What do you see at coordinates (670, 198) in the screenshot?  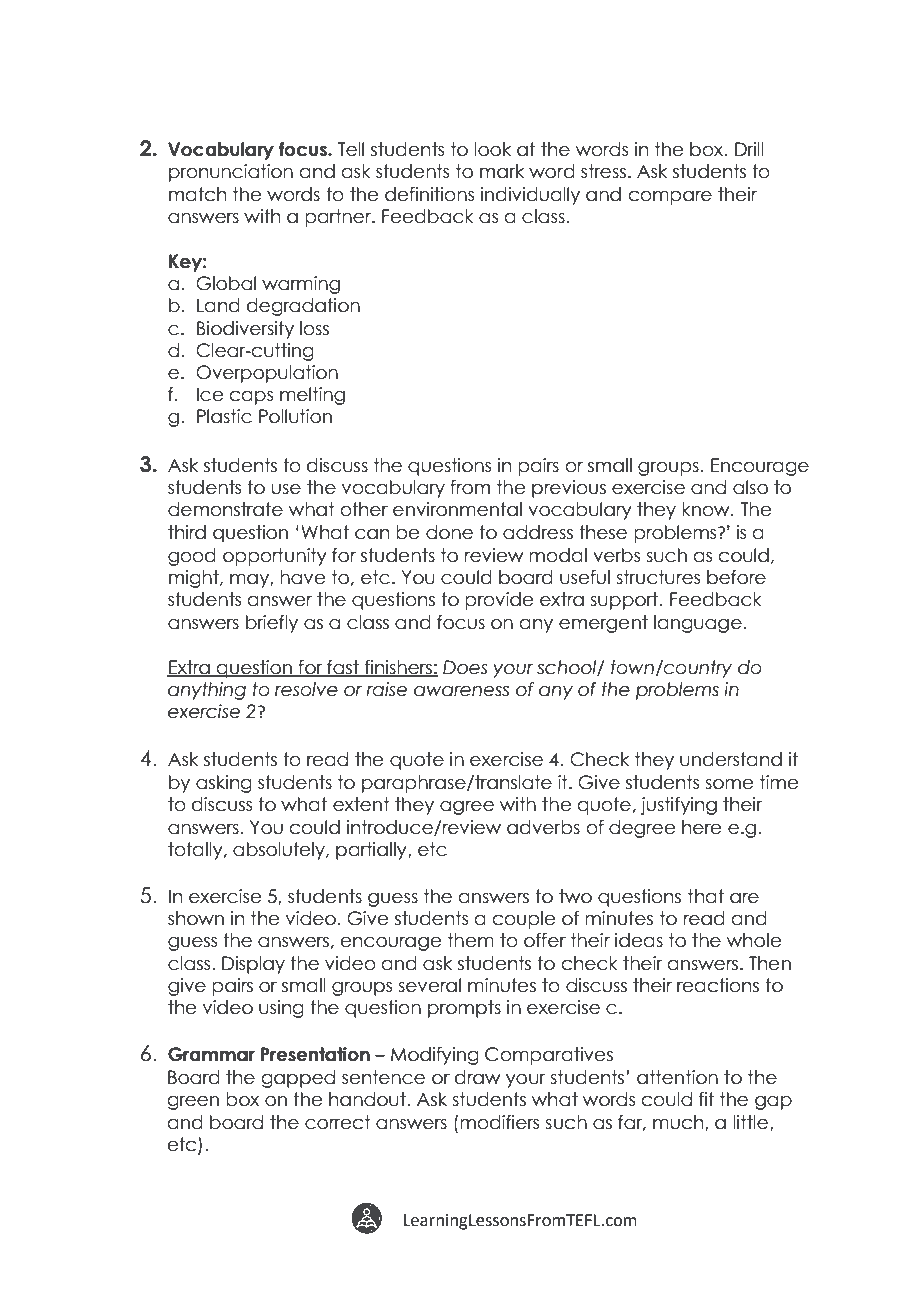 I see `compare` at bounding box center [670, 198].
